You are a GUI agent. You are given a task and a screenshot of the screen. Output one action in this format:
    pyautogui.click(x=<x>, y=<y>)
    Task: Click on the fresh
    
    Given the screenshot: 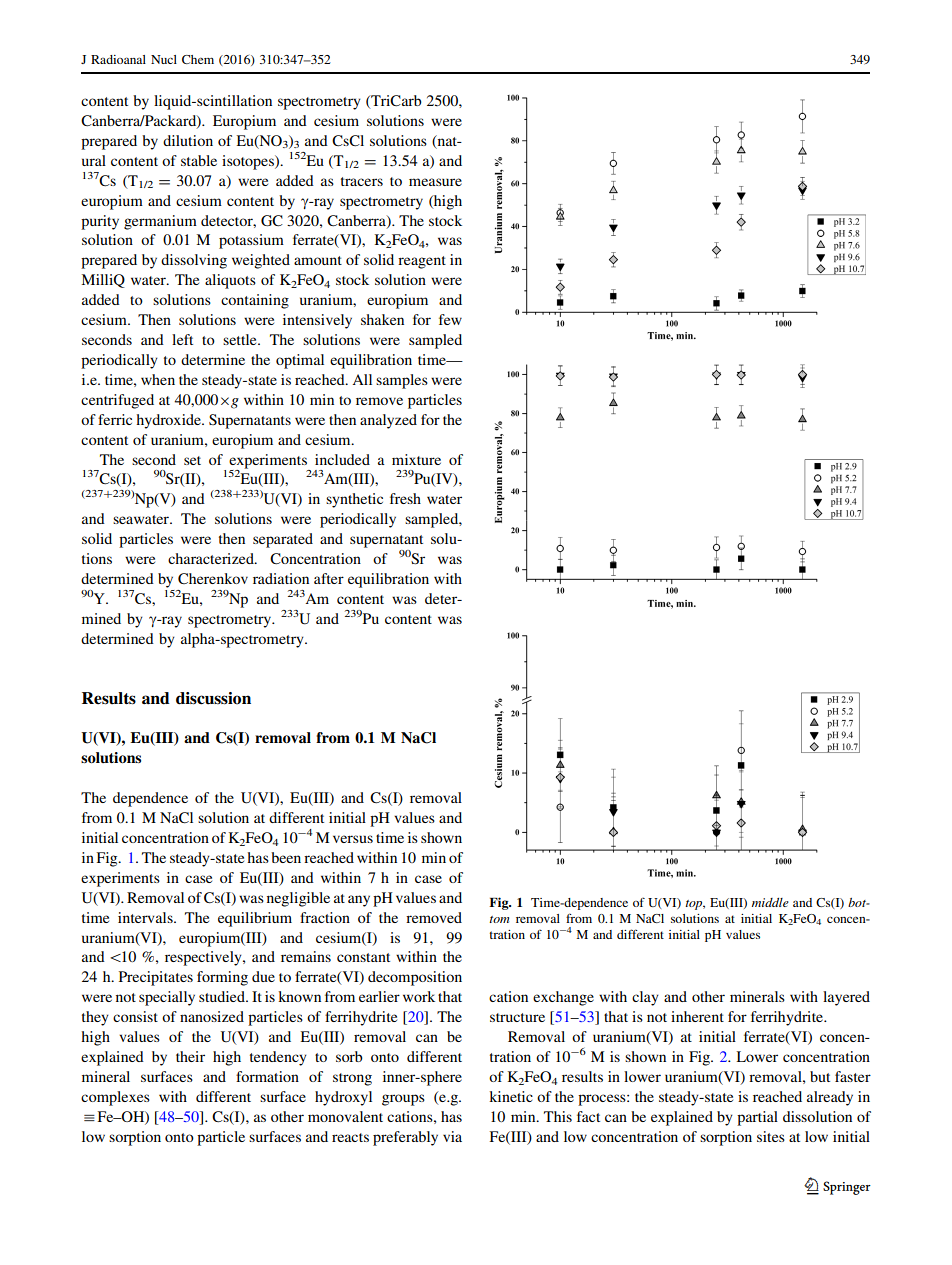 What is the action you would take?
    pyautogui.click(x=405, y=498)
